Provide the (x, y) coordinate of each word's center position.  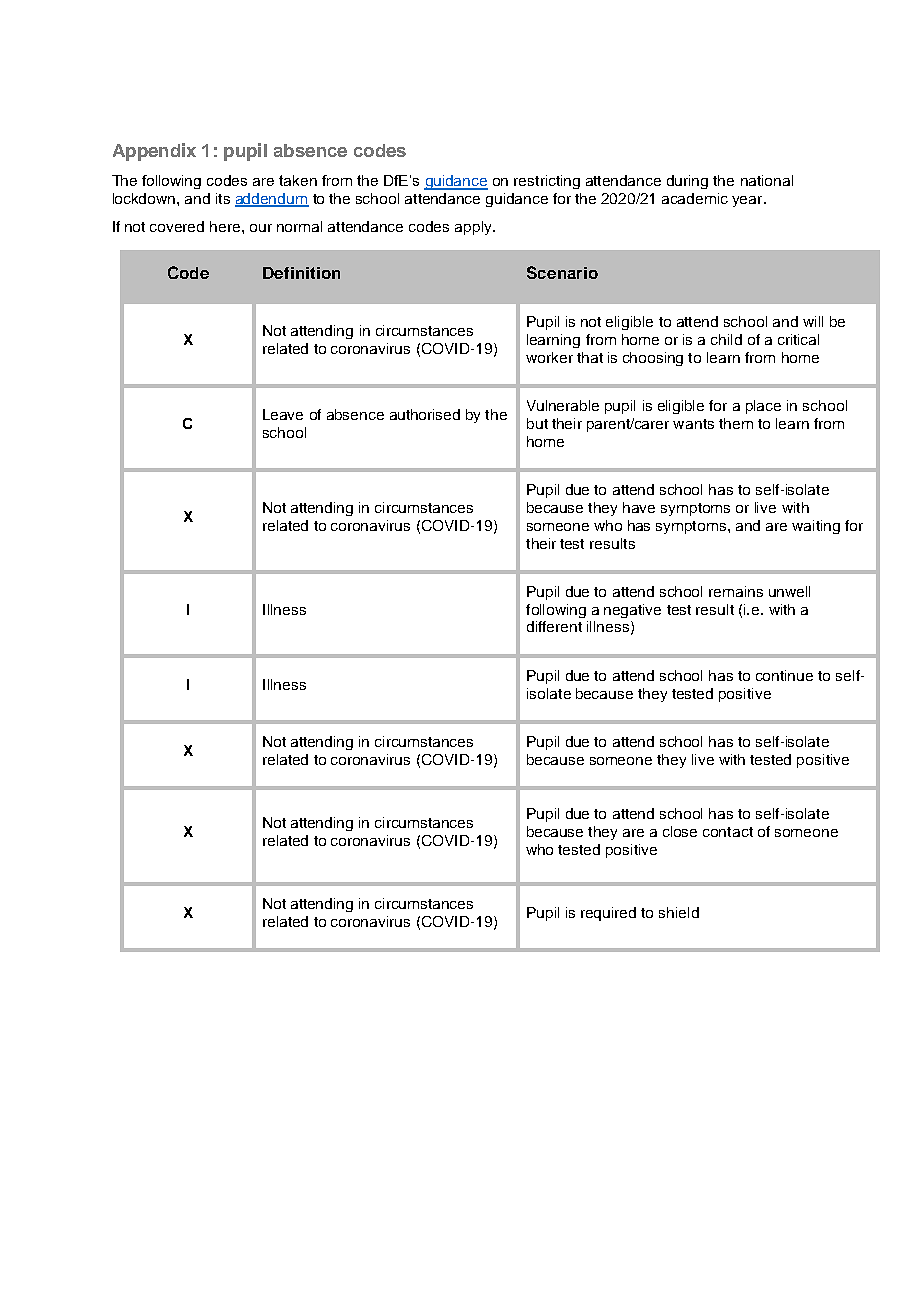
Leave (283, 414)
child (726, 339)
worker (549, 357)
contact (728, 832)
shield (679, 912)
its (223, 198)
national (767, 180)
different (554, 626)
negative (632, 611)
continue (784, 675)
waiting (816, 527)
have (639, 507)
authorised (425, 414)
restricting (547, 182)
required (608, 914)
